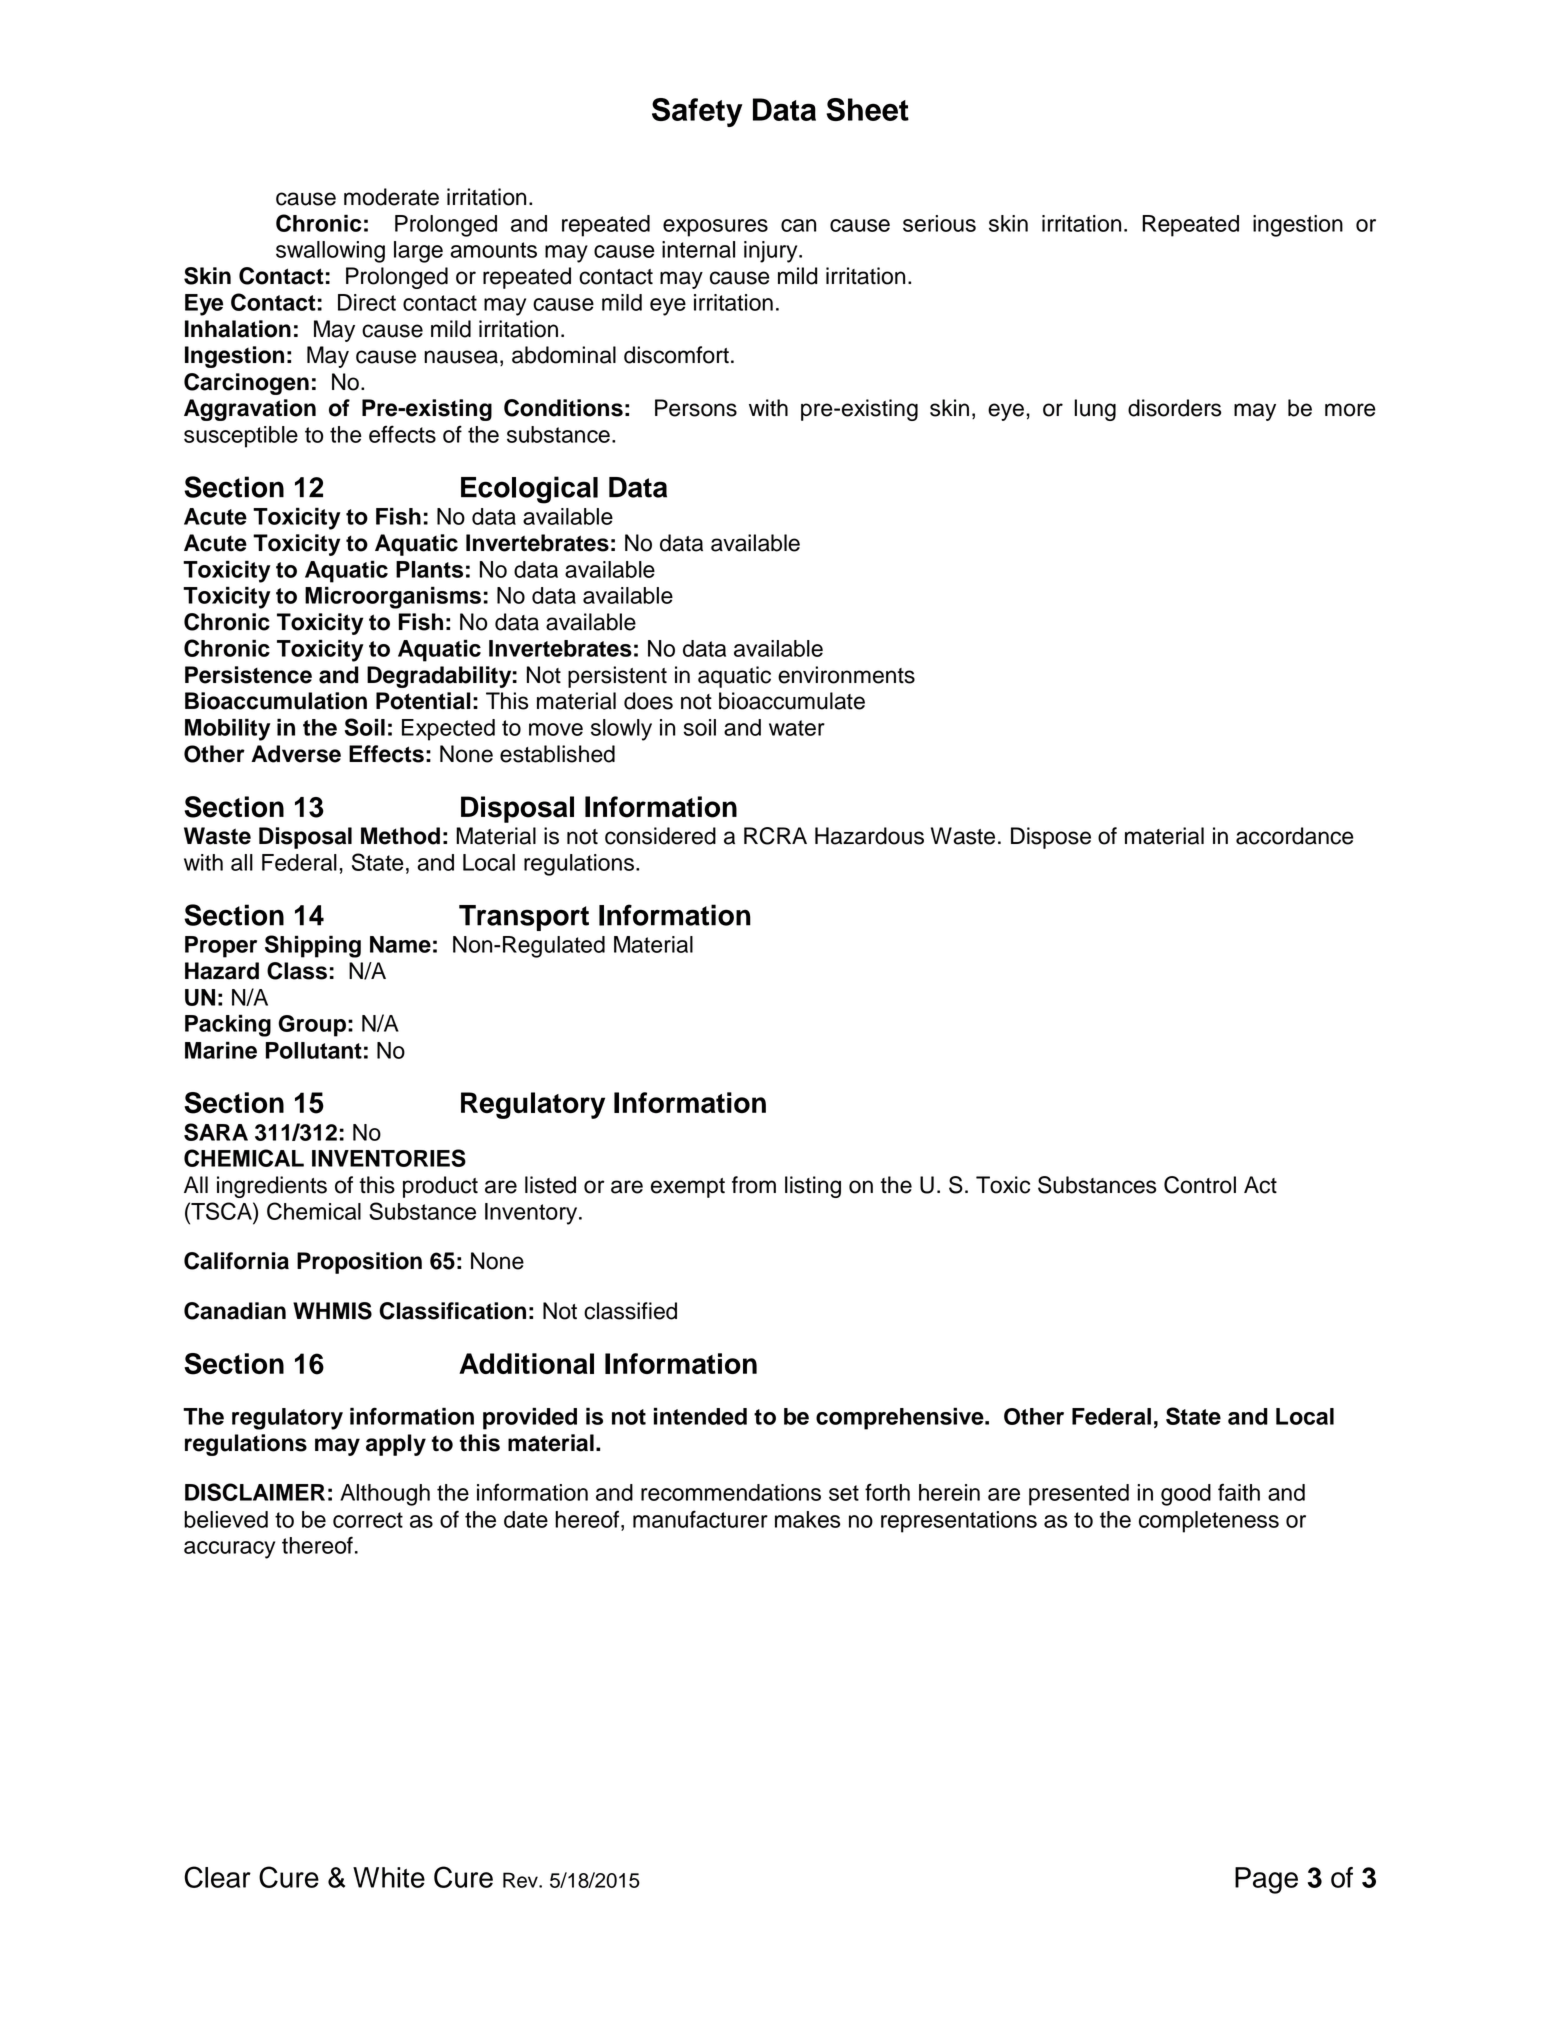 This screenshot has width=1560, height=2019. I want to click on Group, so click(312, 1026).
